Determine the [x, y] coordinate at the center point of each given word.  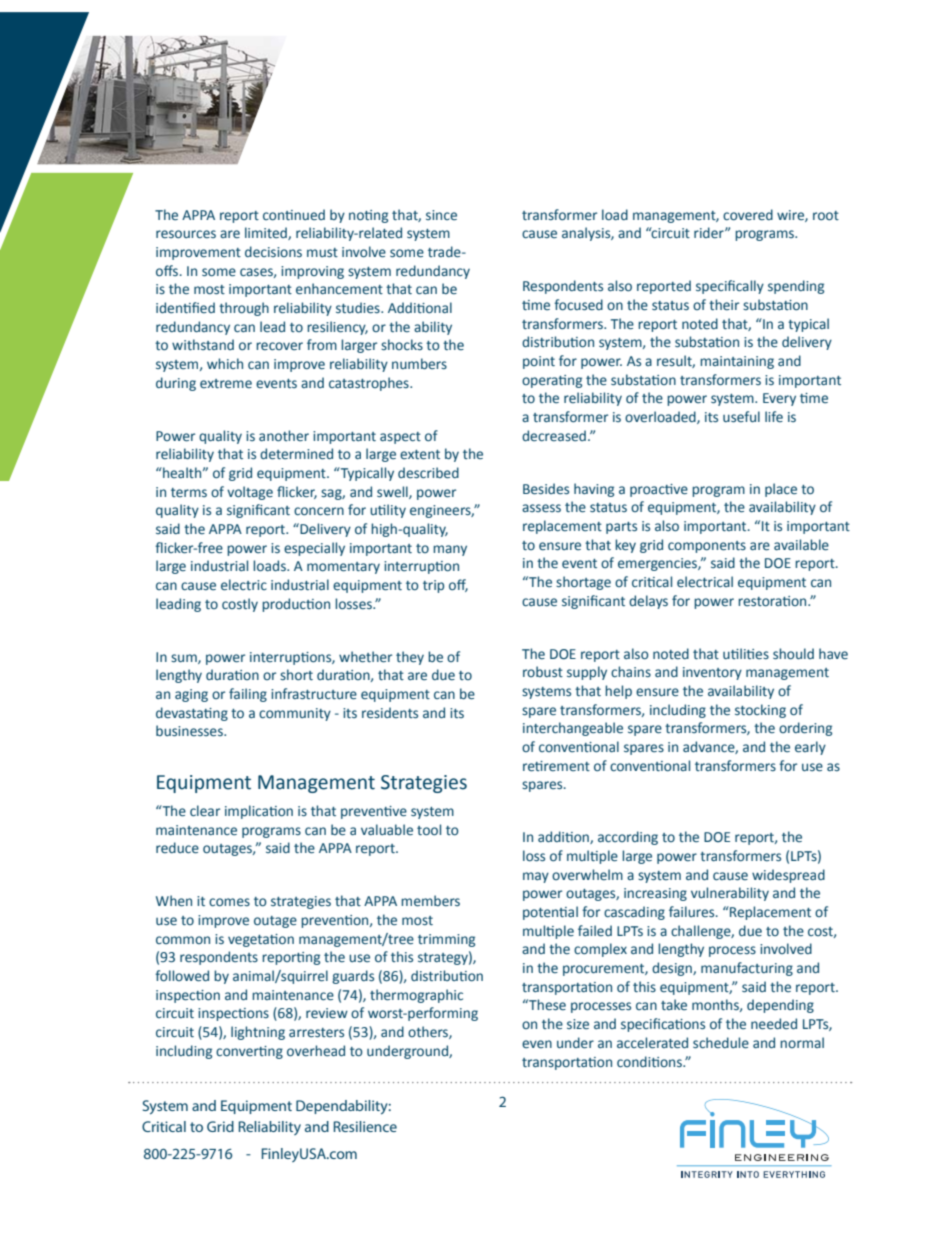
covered [748, 215]
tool [429, 830]
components [707, 547]
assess [541, 508]
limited [267, 233]
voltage [250, 493]
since [441, 215]
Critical [164, 1126]
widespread [788, 876]
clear [205, 811]
